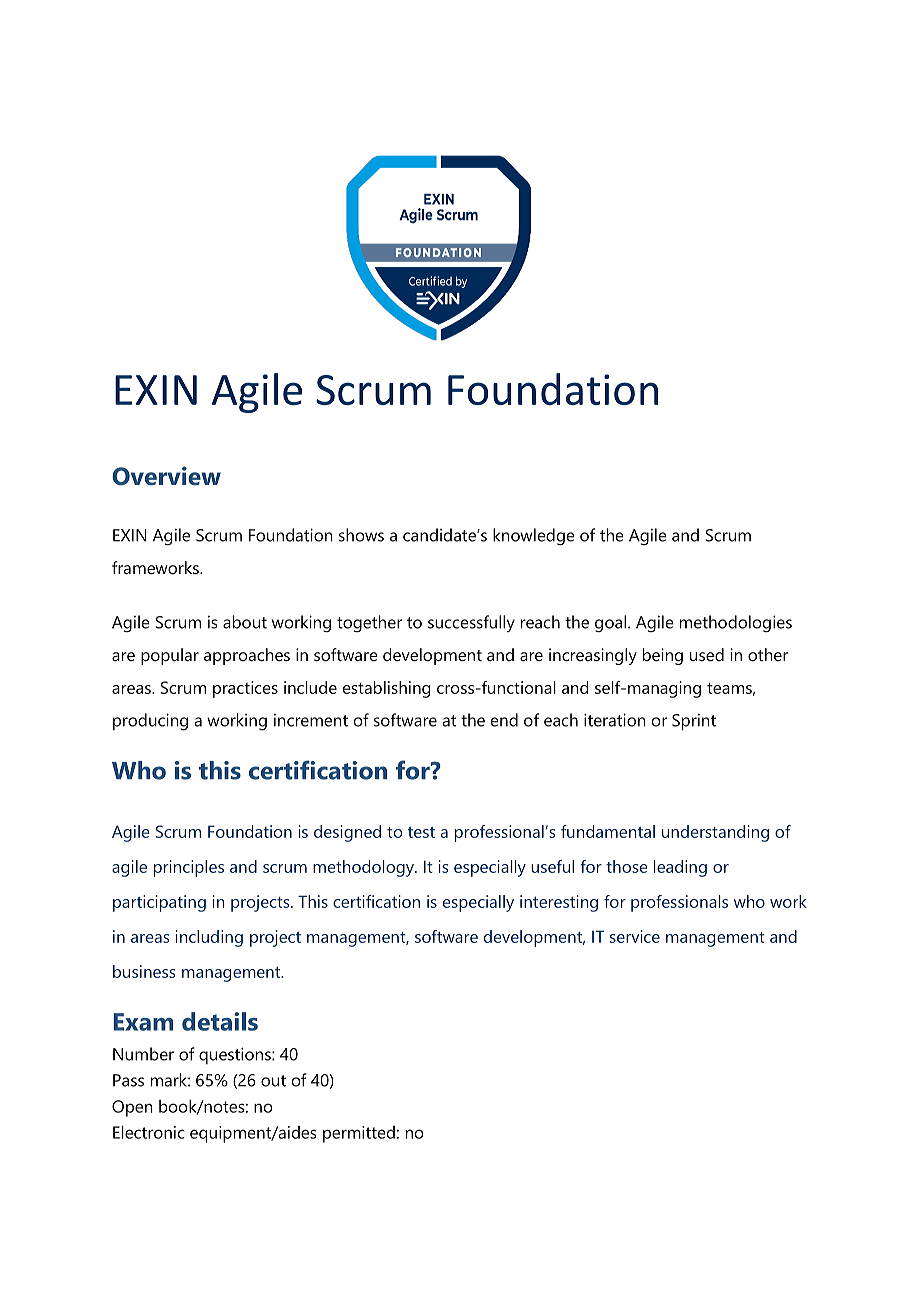 This screenshot has height=1308, width=924. I want to click on Overview, so click(166, 476).
